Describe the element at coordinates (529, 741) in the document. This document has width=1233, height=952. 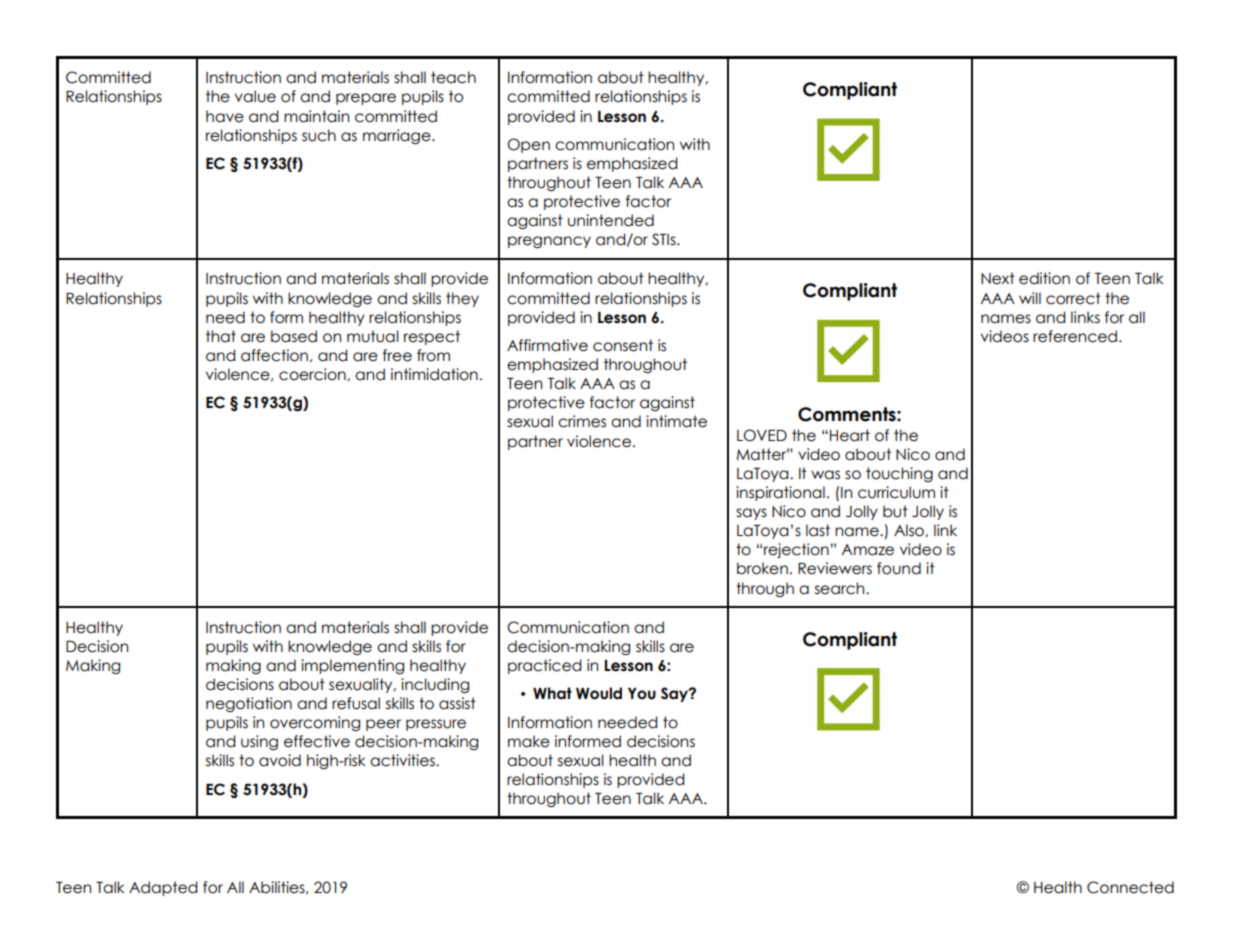
I see `make` at that location.
